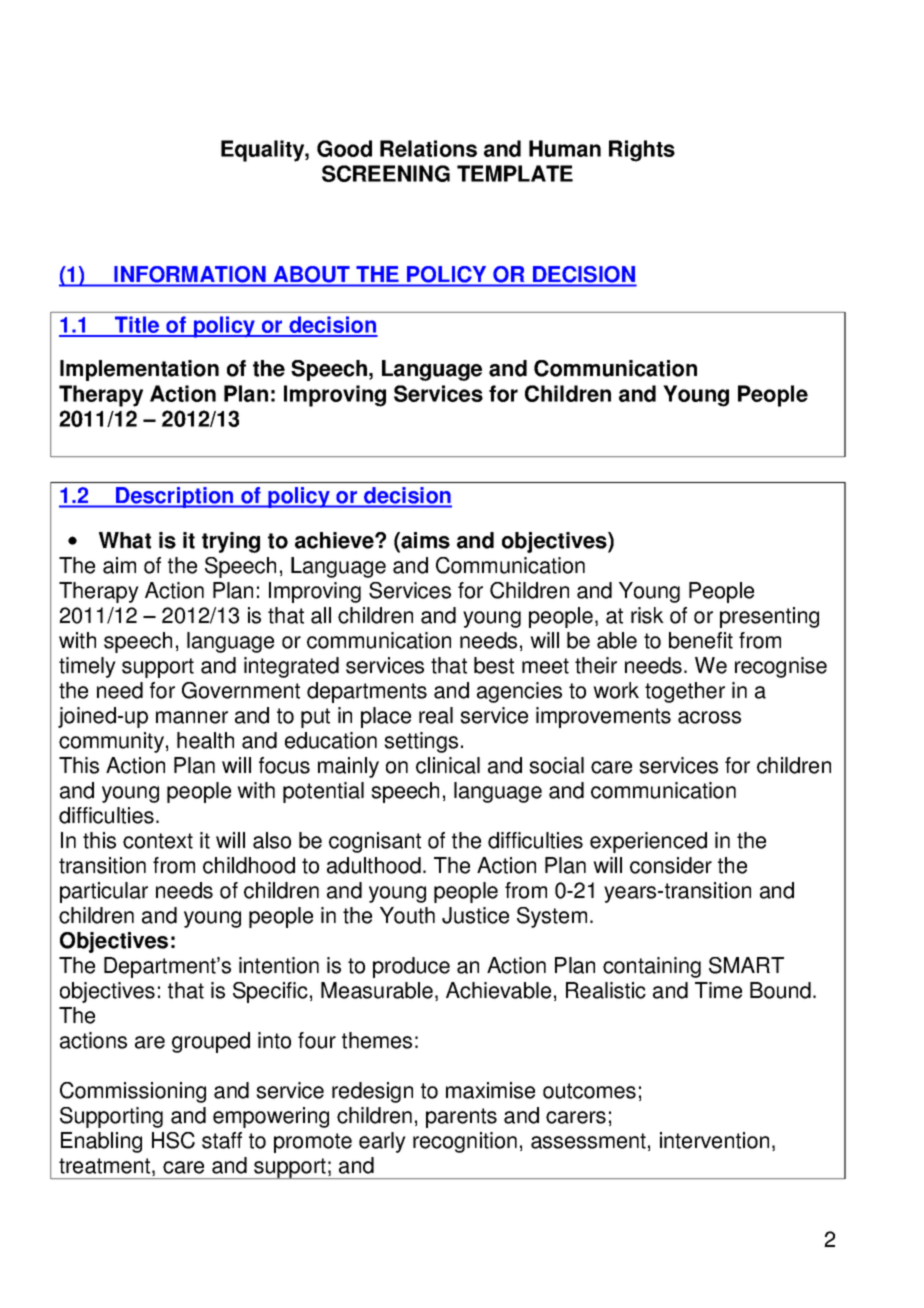  What do you see at coordinates (515, 173) in the screenshot?
I see `TEMPLATE` at bounding box center [515, 173].
